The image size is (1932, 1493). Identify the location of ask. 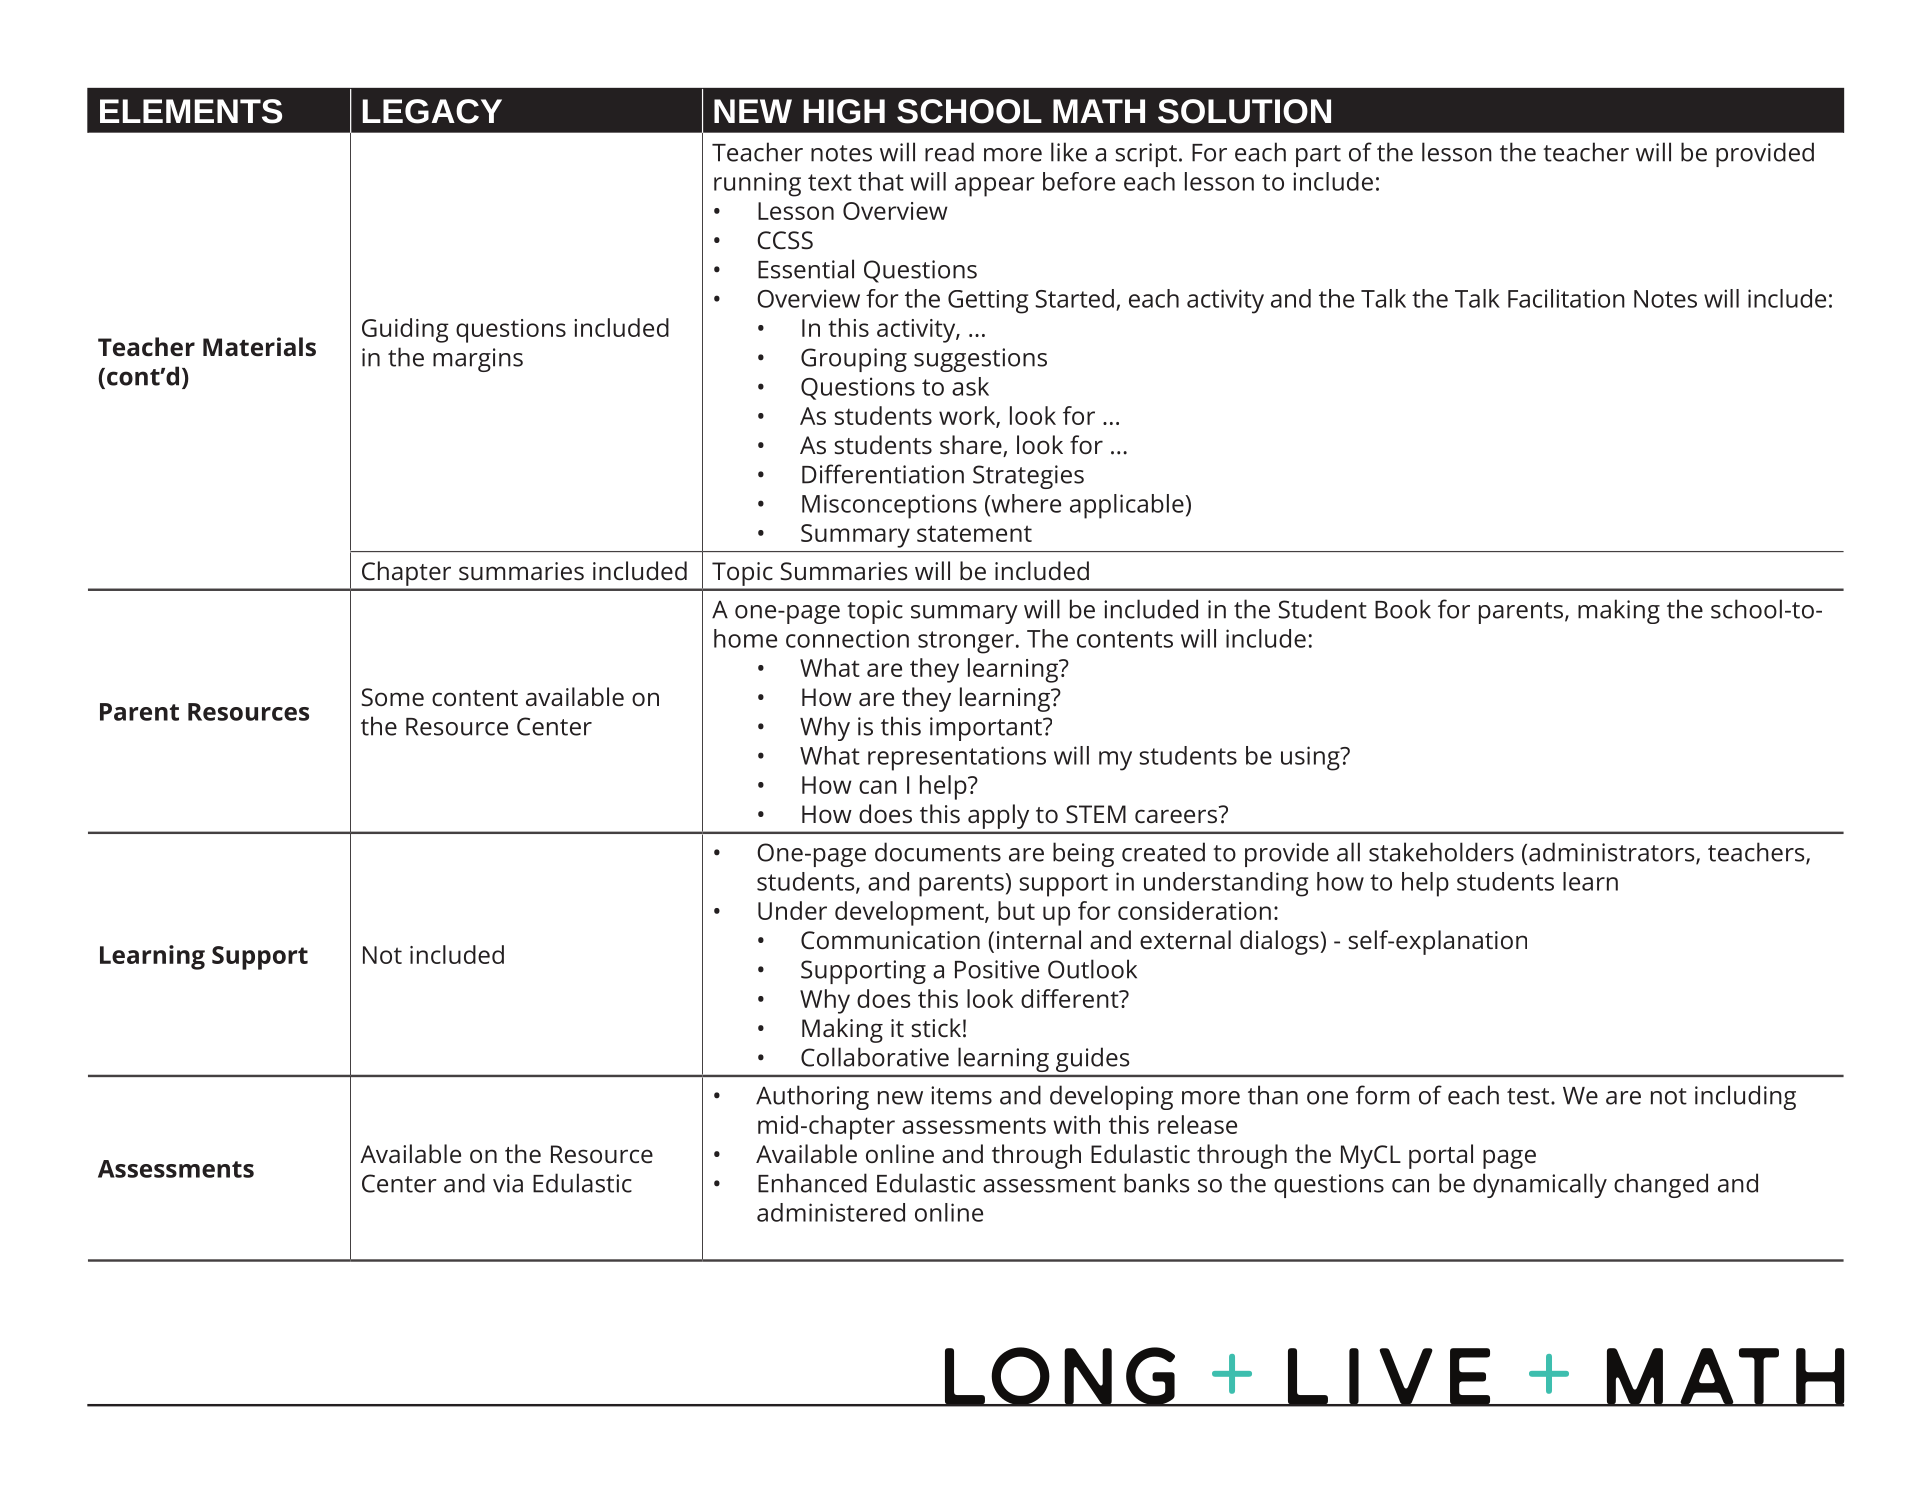
(970, 386).
